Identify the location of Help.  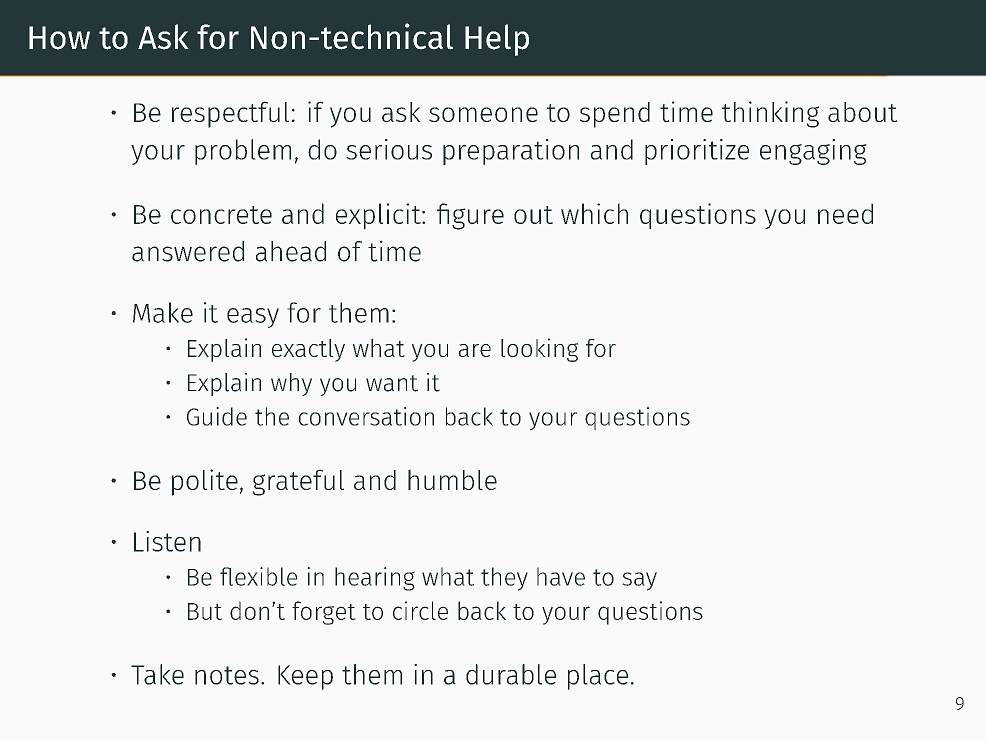
(497, 40).
